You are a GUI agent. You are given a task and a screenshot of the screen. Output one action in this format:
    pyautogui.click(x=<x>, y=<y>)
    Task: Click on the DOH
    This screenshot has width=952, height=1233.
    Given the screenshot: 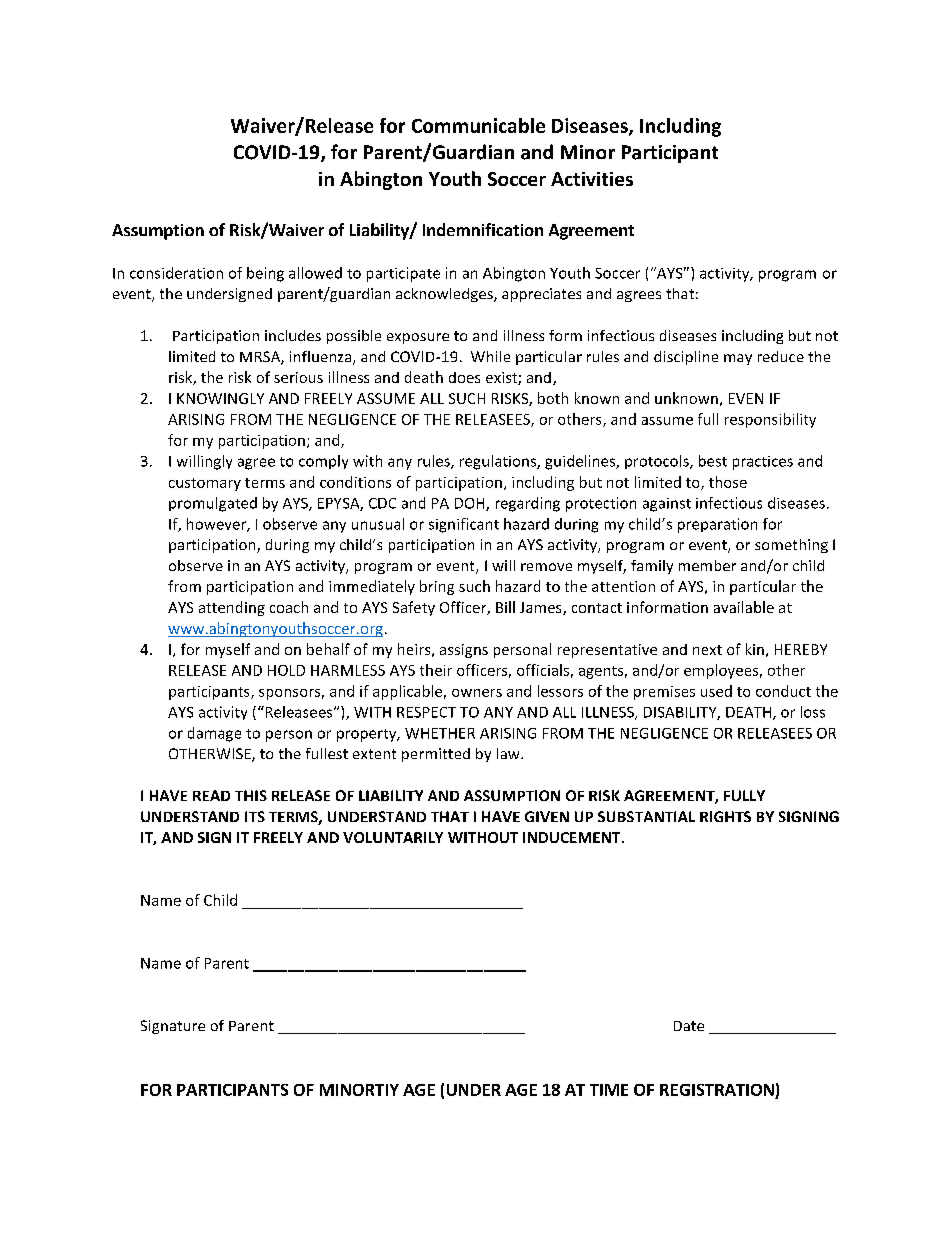 What is the action you would take?
    pyautogui.click(x=471, y=504)
